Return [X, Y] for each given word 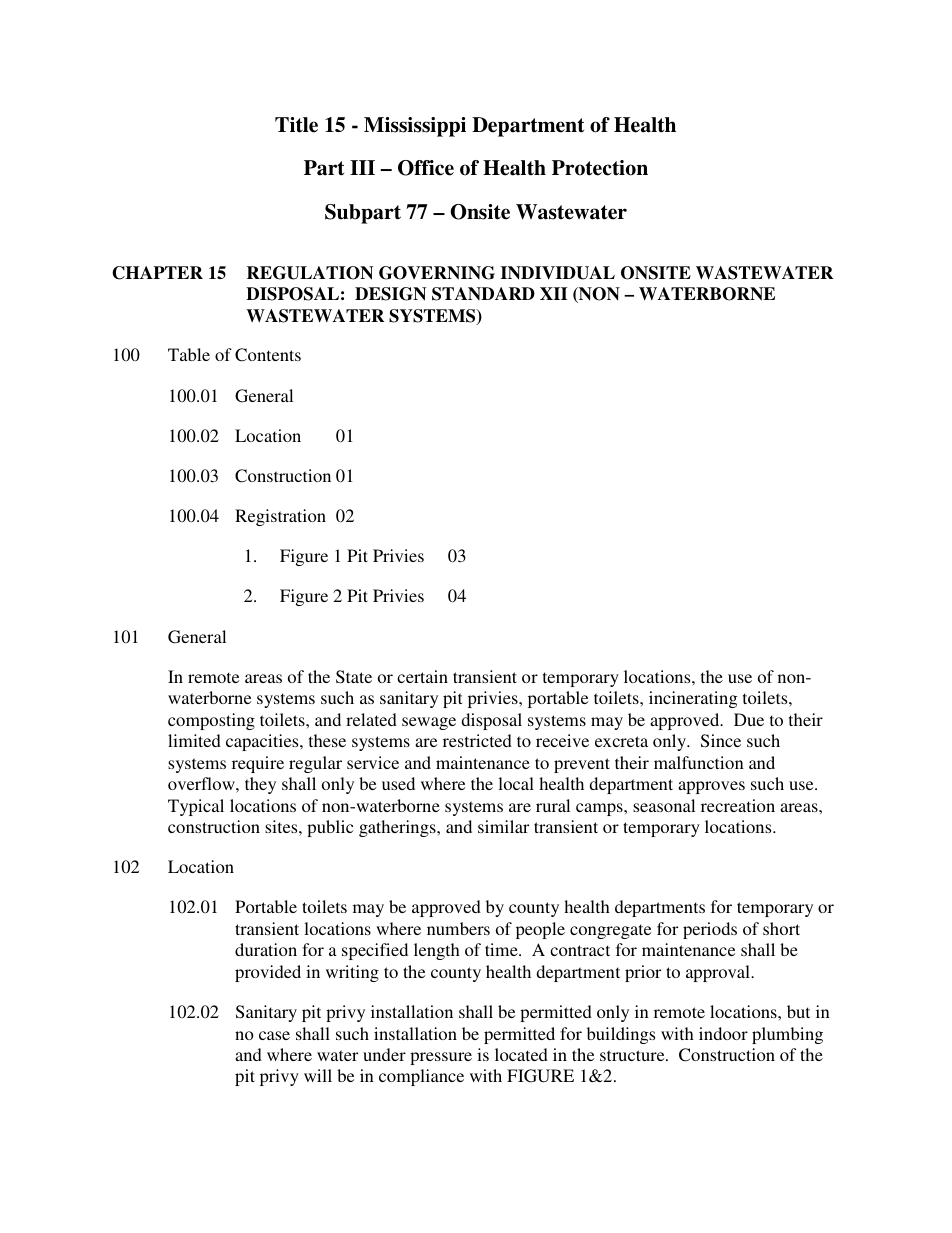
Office [426, 168]
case [274, 1035]
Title [296, 125]
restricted [477, 740]
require [258, 764]
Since [721, 741]
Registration [280, 517]
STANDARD [483, 294]
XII [554, 293]
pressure [441, 1058]
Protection [600, 168]
